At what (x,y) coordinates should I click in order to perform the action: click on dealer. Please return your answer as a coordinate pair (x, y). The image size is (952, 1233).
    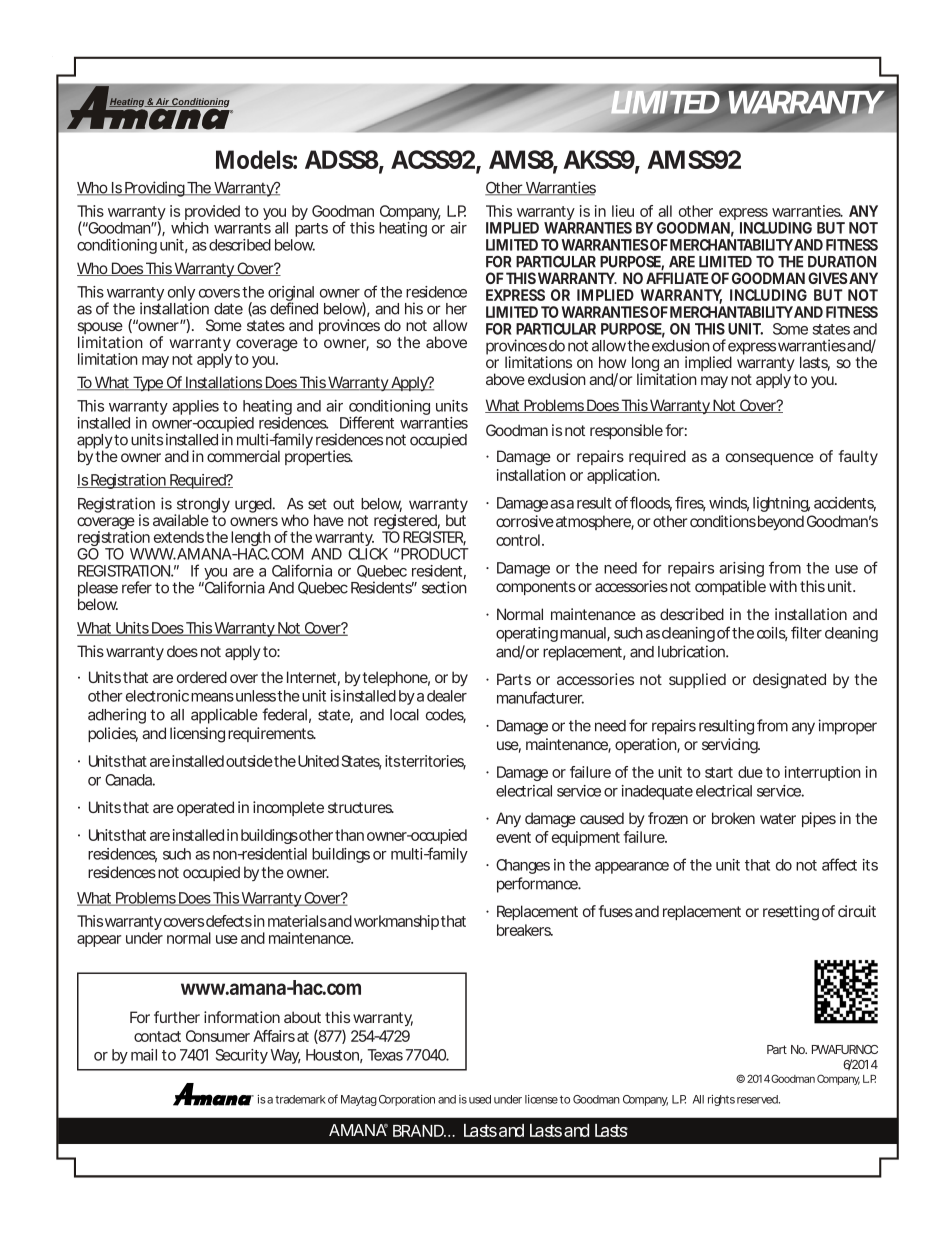
    Looking at the image, I should click on (447, 696).
